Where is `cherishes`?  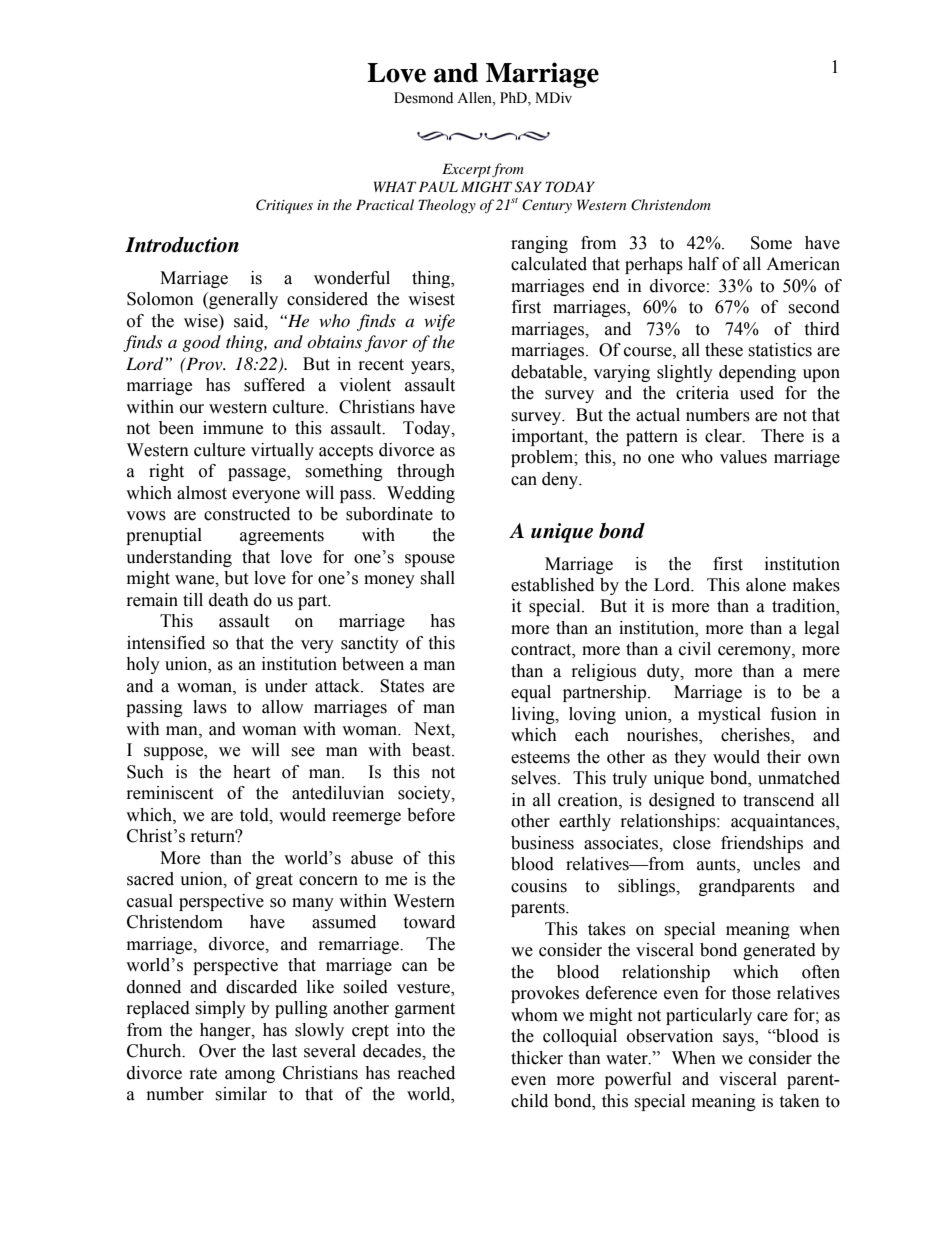 cherishes is located at coordinates (756, 736).
